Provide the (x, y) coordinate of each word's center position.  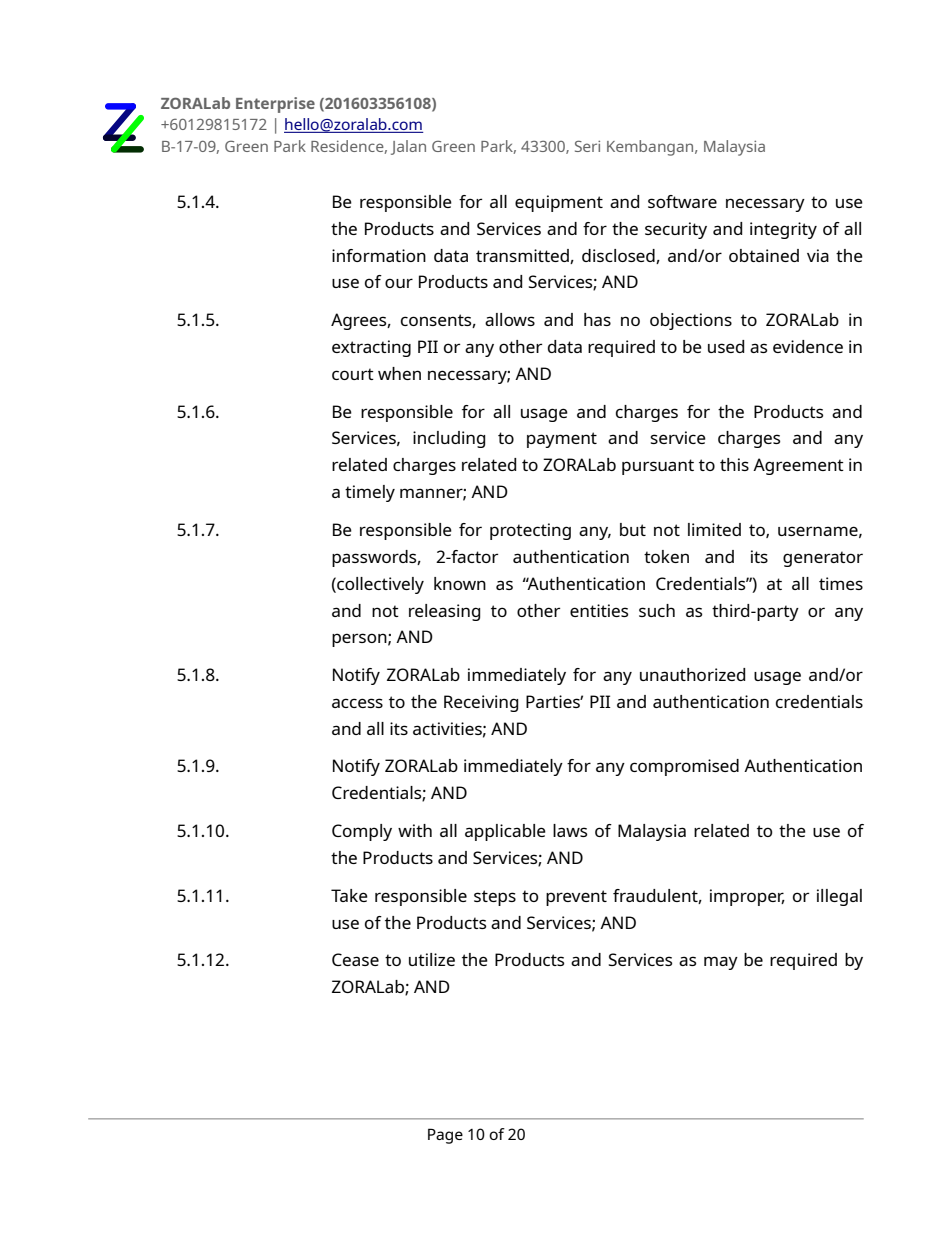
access (357, 703)
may (721, 963)
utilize (432, 959)
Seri (587, 146)
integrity (783, 230)
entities (599, 610)
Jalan (408, 147)
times (841, 583)
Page (445, 1136)
